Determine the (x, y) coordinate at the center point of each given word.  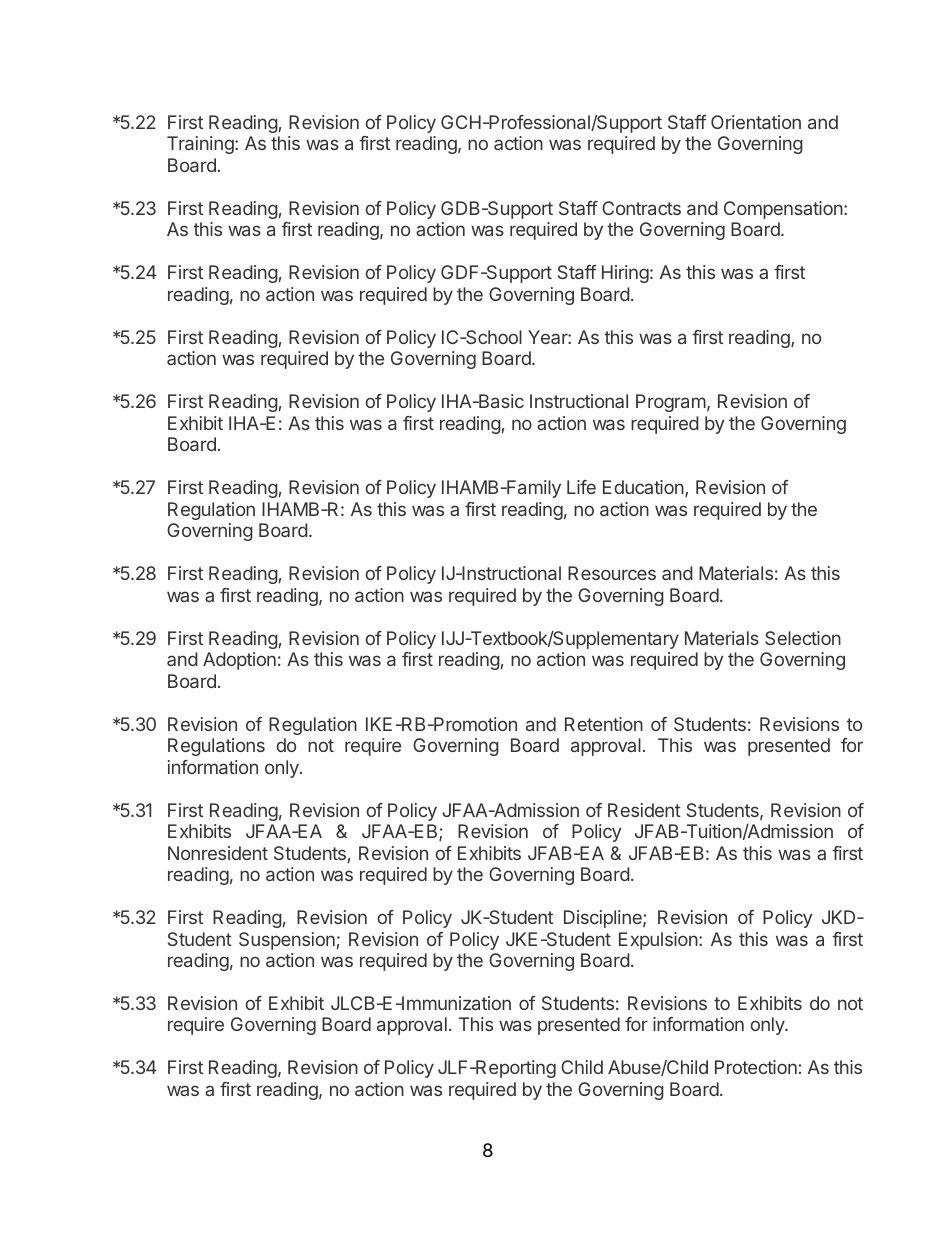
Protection (756, 1067)
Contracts (641, 208)
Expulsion (659, 941)
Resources (612, 573)
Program (671, 403)
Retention (604, 724)
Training (201, 145)
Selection (803, 638)
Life (581, 487)
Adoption (239, 661)
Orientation (756, 122)
